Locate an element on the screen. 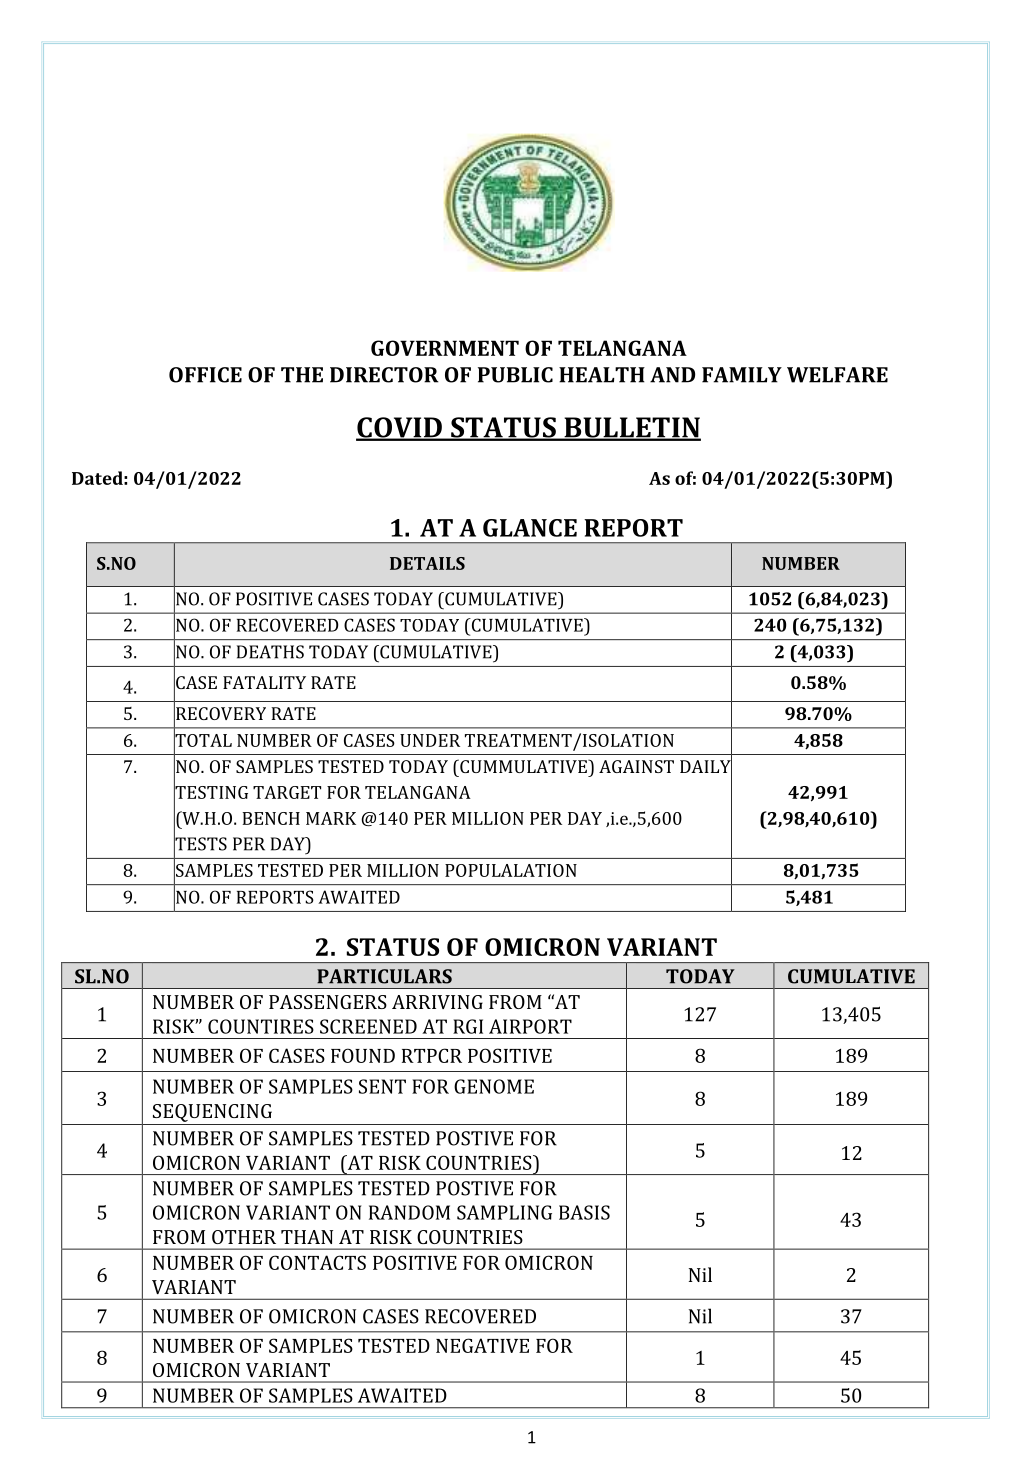 The width and height of the screenshot is (1031, 1460). DAILY is located at coordinates (706, 767).
